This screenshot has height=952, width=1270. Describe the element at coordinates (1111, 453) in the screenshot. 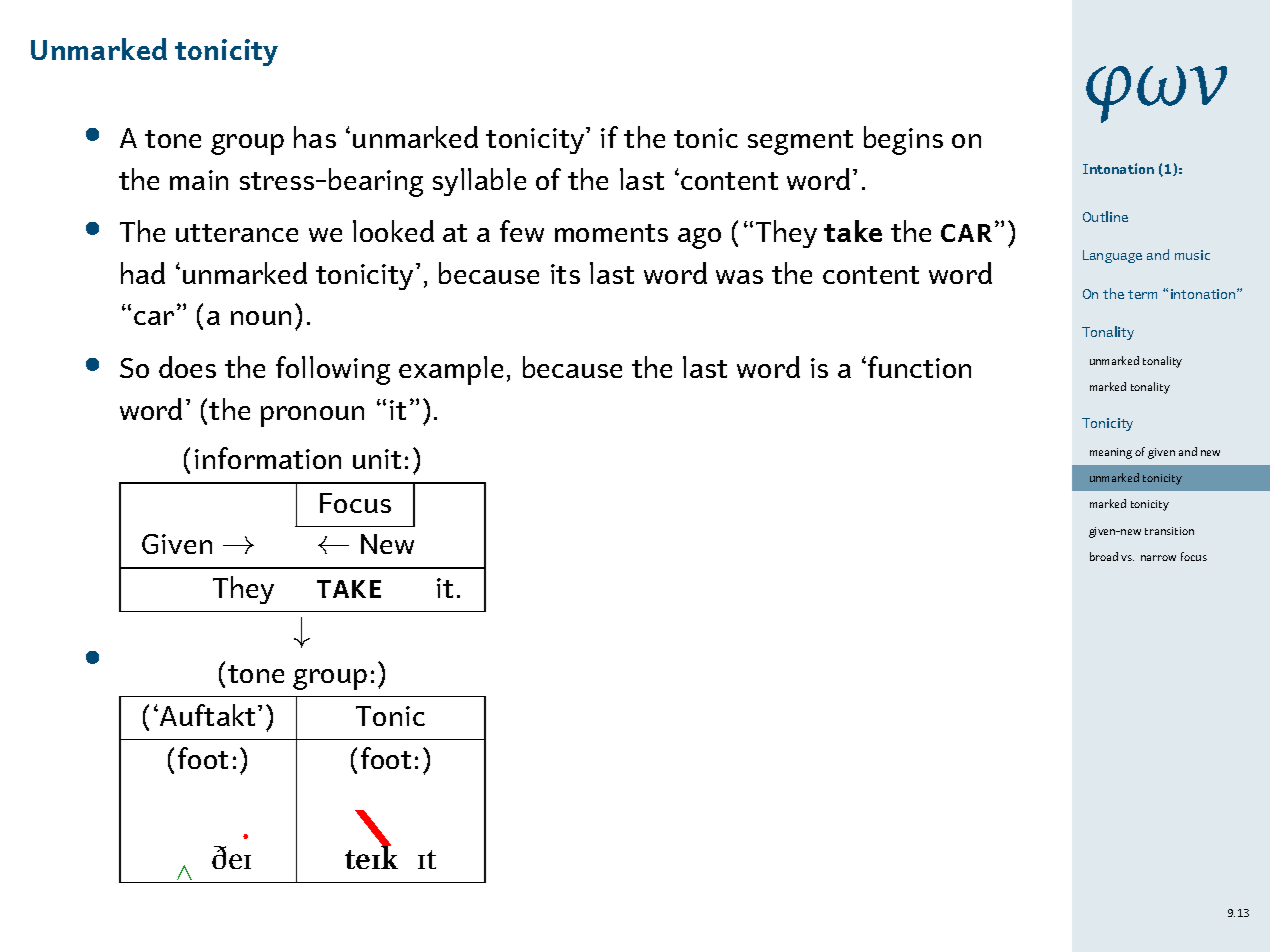

I see `meaning` at that location.
